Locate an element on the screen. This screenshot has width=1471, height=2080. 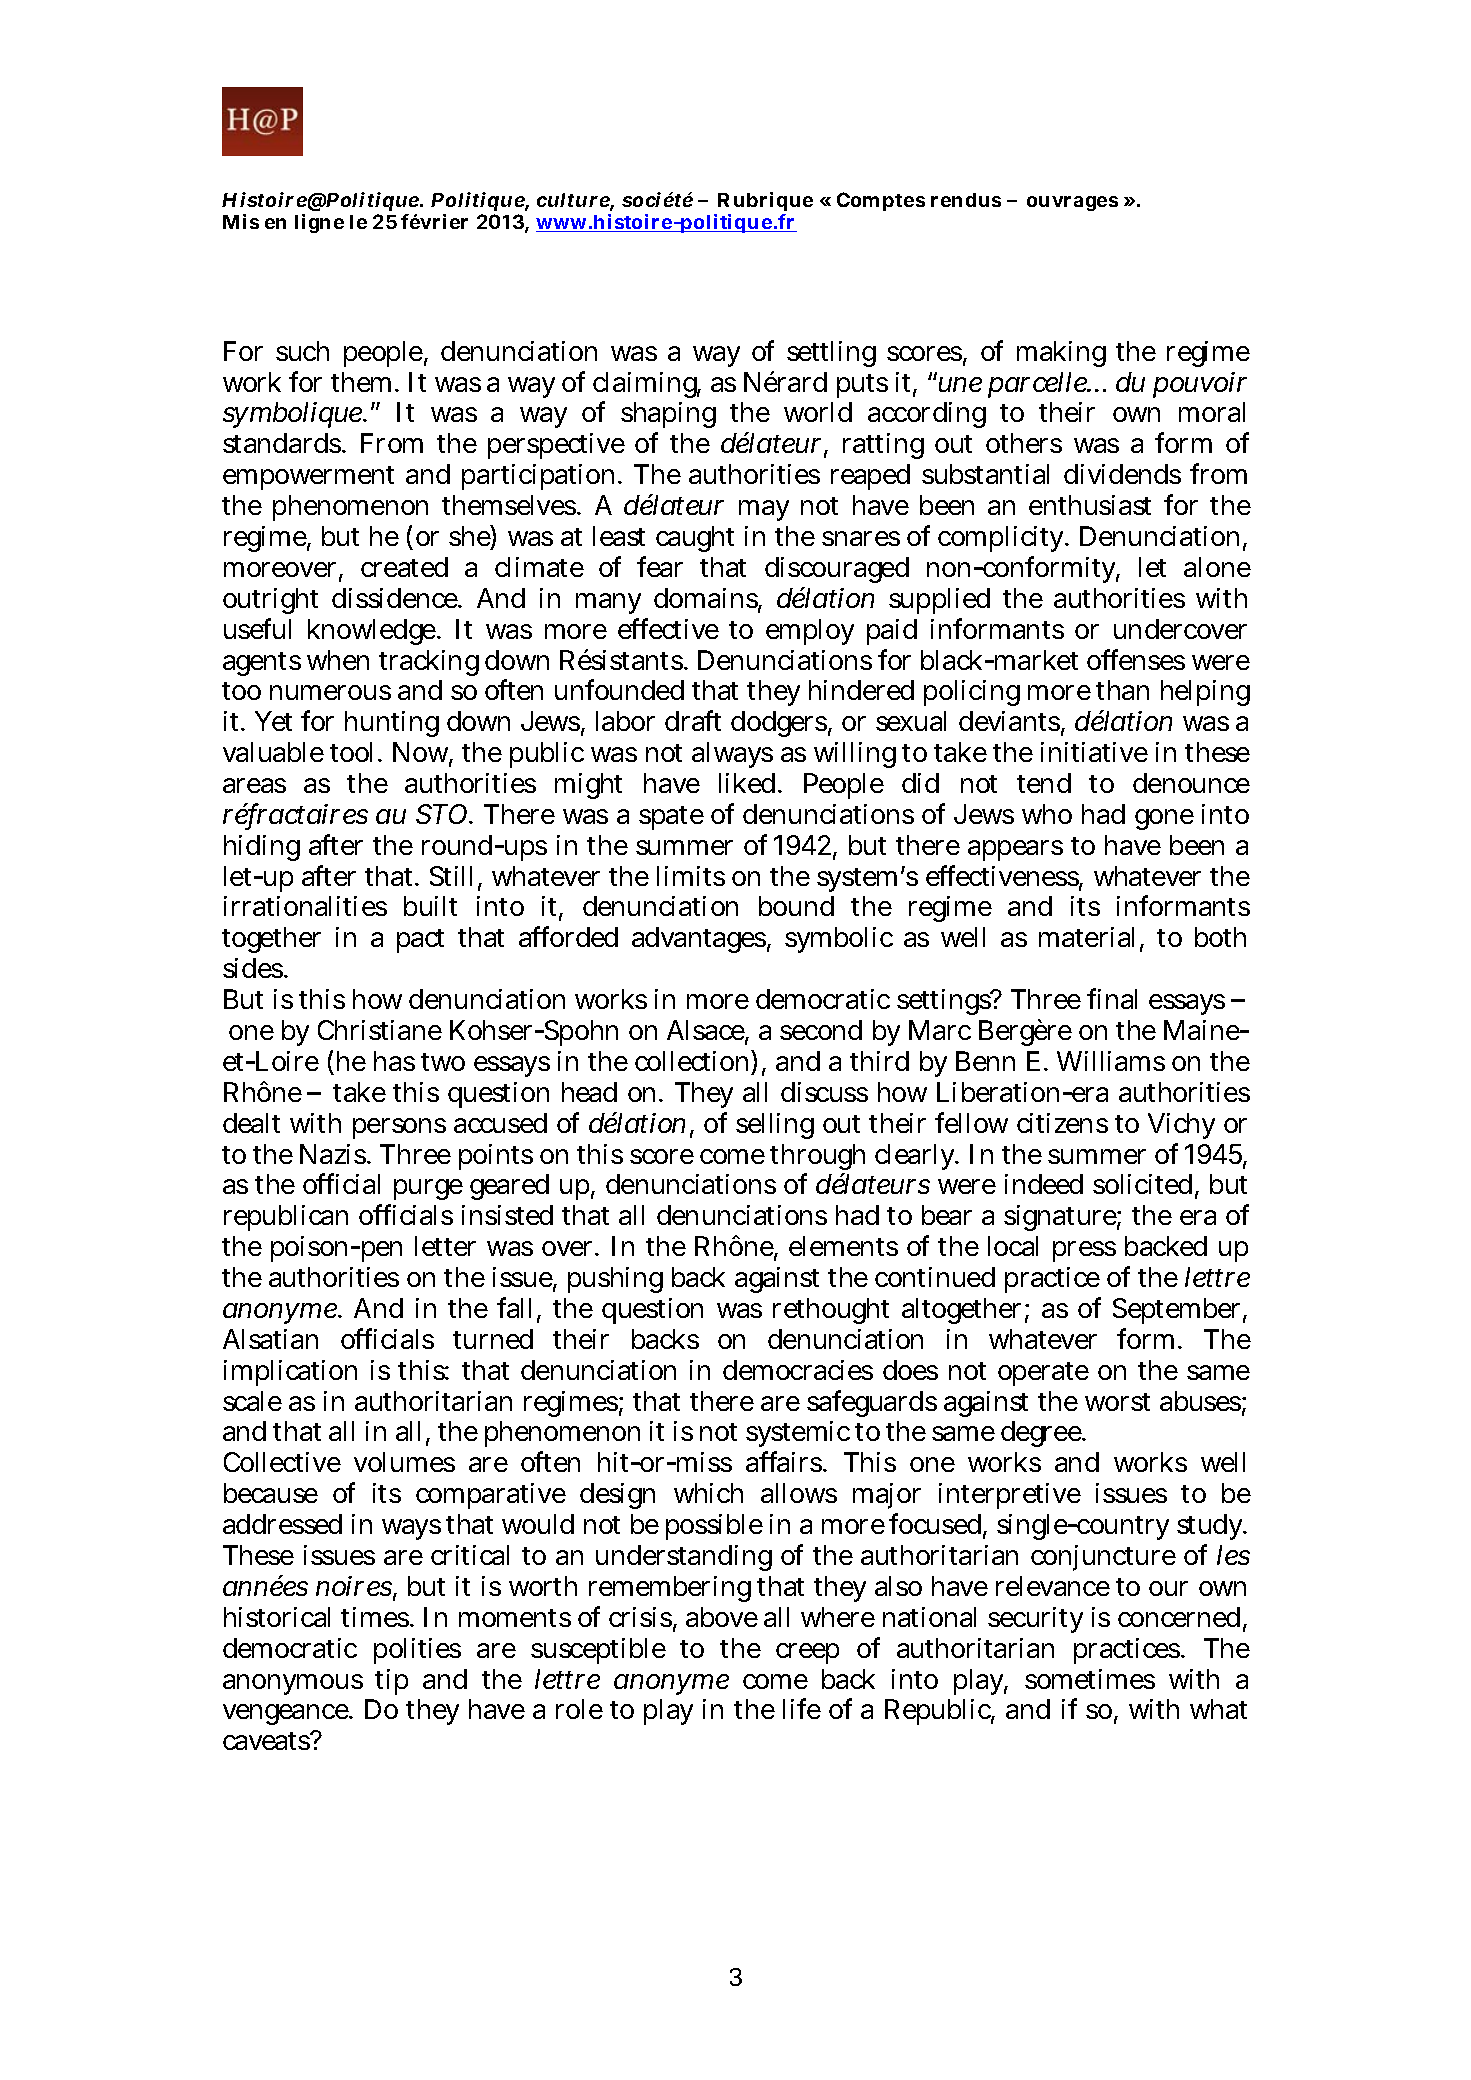
bound is located at coordinates (796, 906).
